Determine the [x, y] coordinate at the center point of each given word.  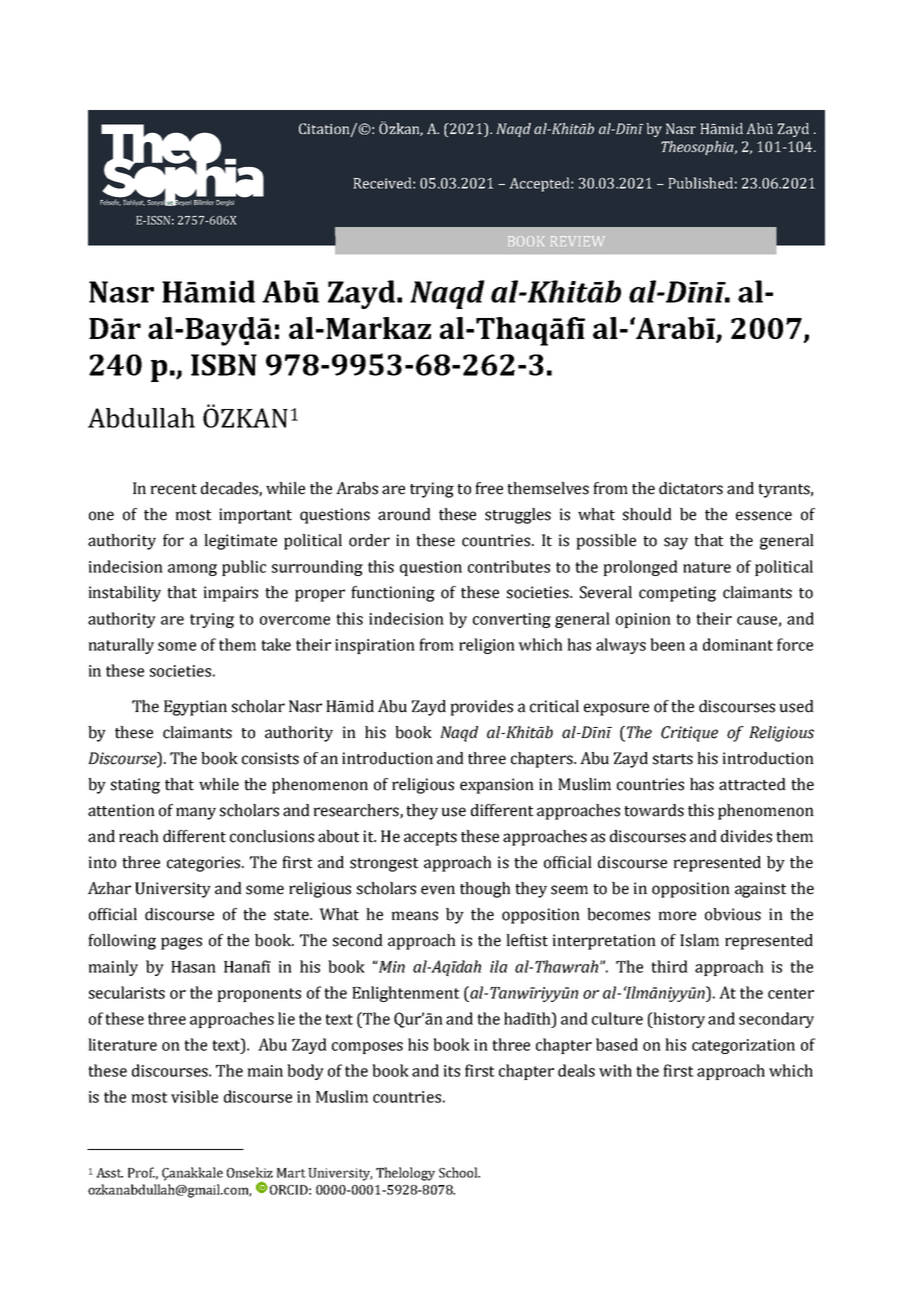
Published [700, 183]
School [459, 1172]
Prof [141, 1172]
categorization [743, 1046]
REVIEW [578, 241]
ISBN [224, 365]
